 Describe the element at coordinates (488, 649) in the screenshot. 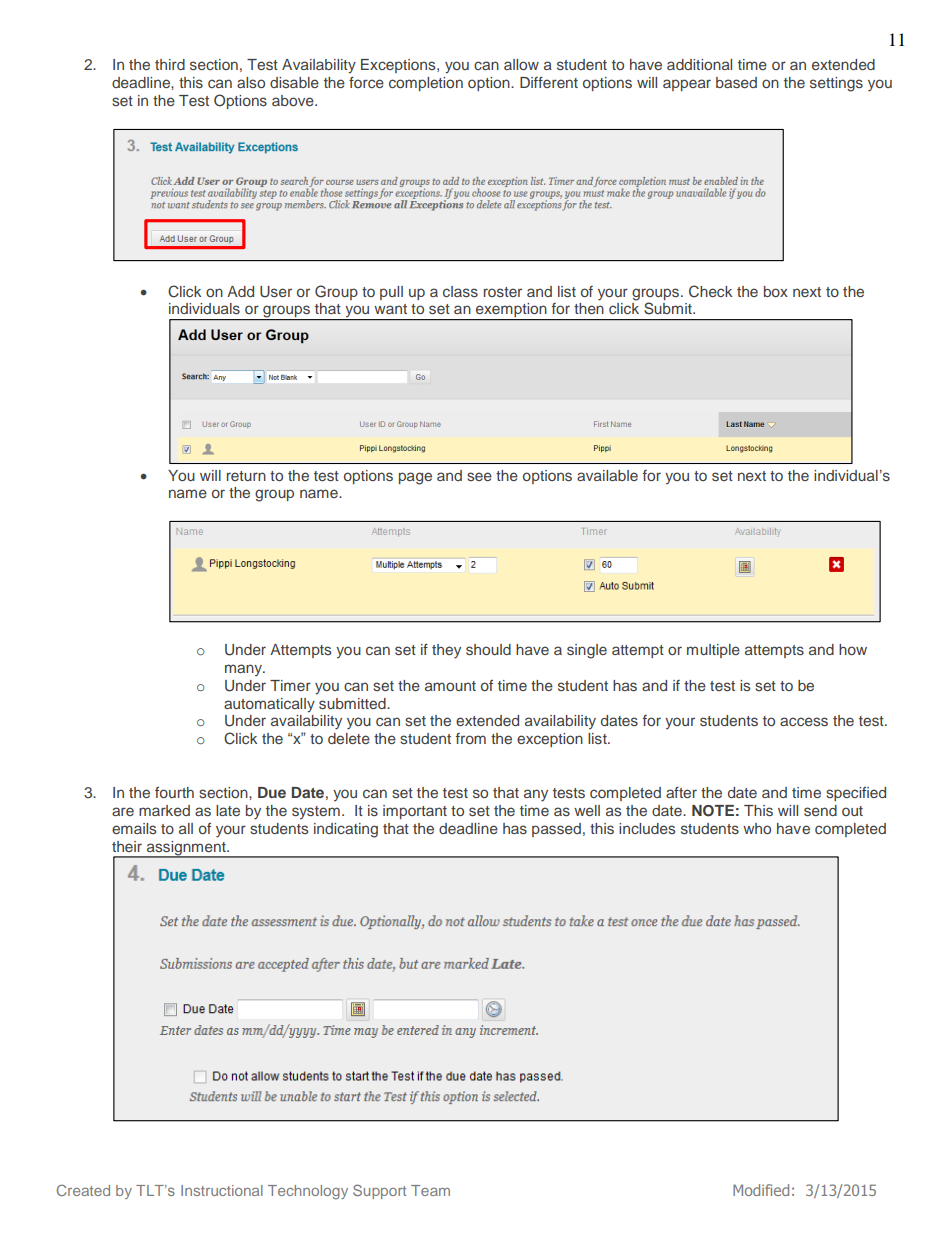

I see `should` at that location.
